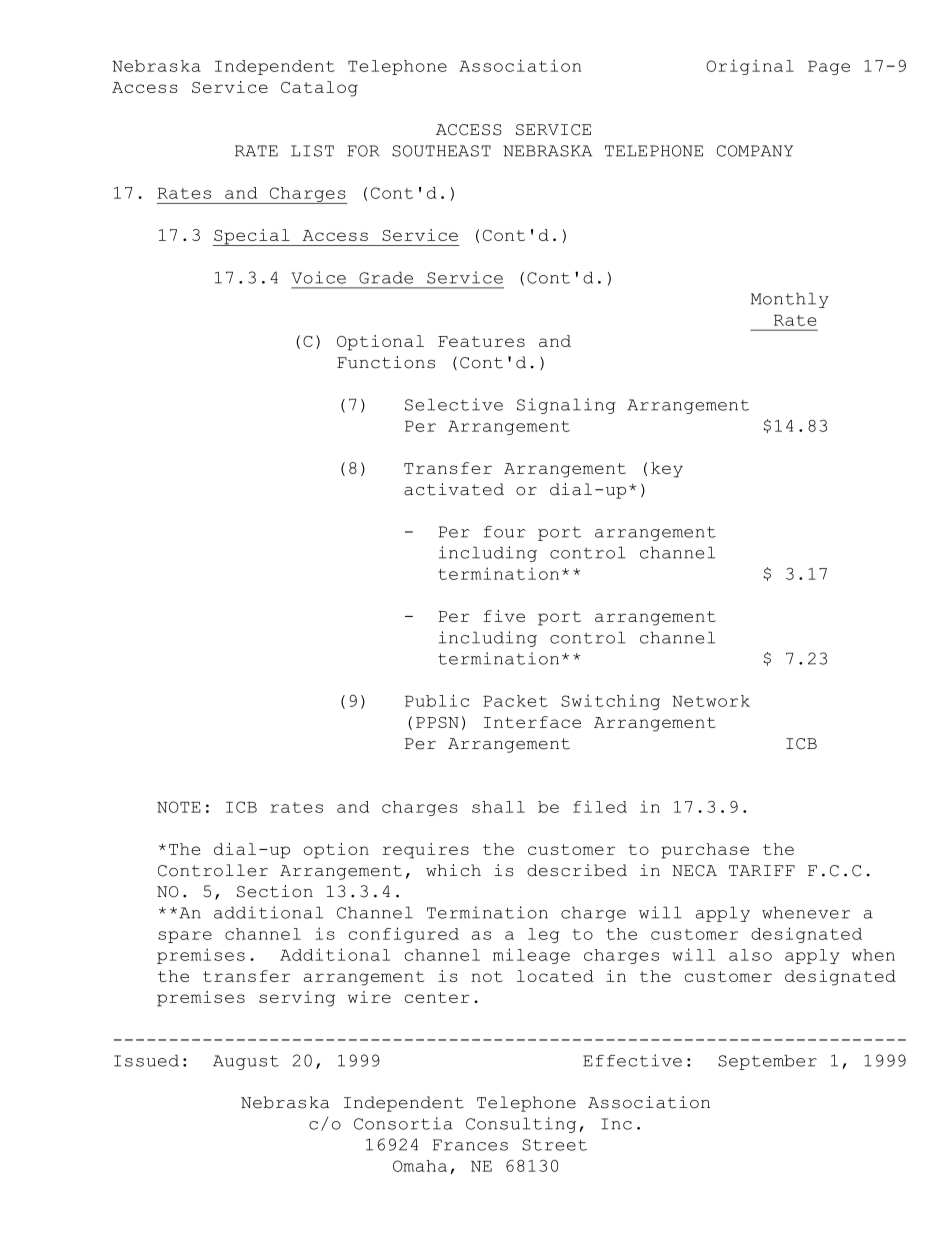 The width and height of the screenshot is (952, 1233). Describe the element at coordinates (275, 891) in the screenshot. I see `Section` at that location.
